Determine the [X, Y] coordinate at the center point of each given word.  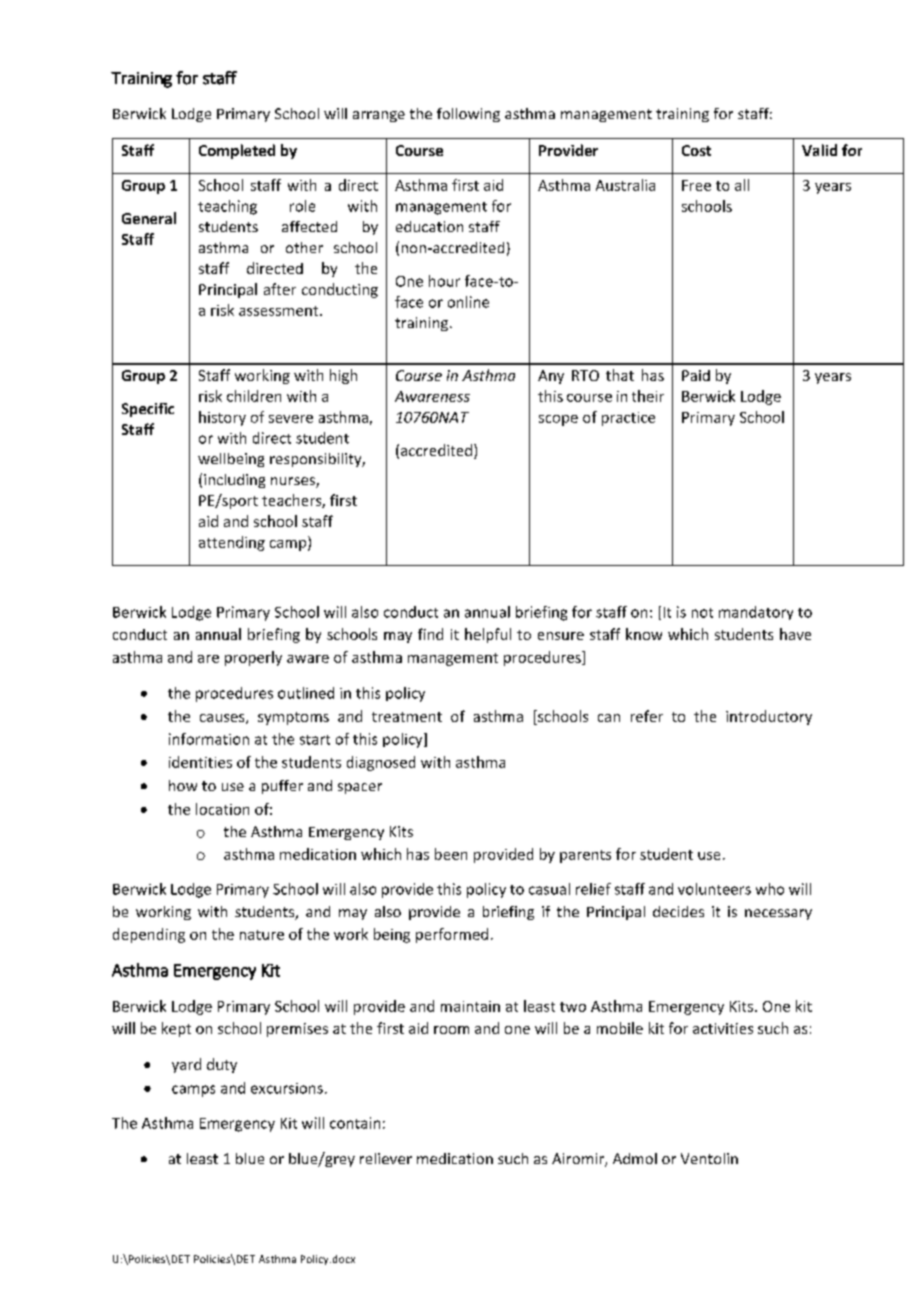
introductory [769, 717]
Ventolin [709, 1158]
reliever [386, 1158]
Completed [237, 151]
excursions [287, 1088]
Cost [696, 150]
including [234, 481]
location [222, 809]
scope [558, 420]
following [468, 115]
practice [628, 419]
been [451, 854]
